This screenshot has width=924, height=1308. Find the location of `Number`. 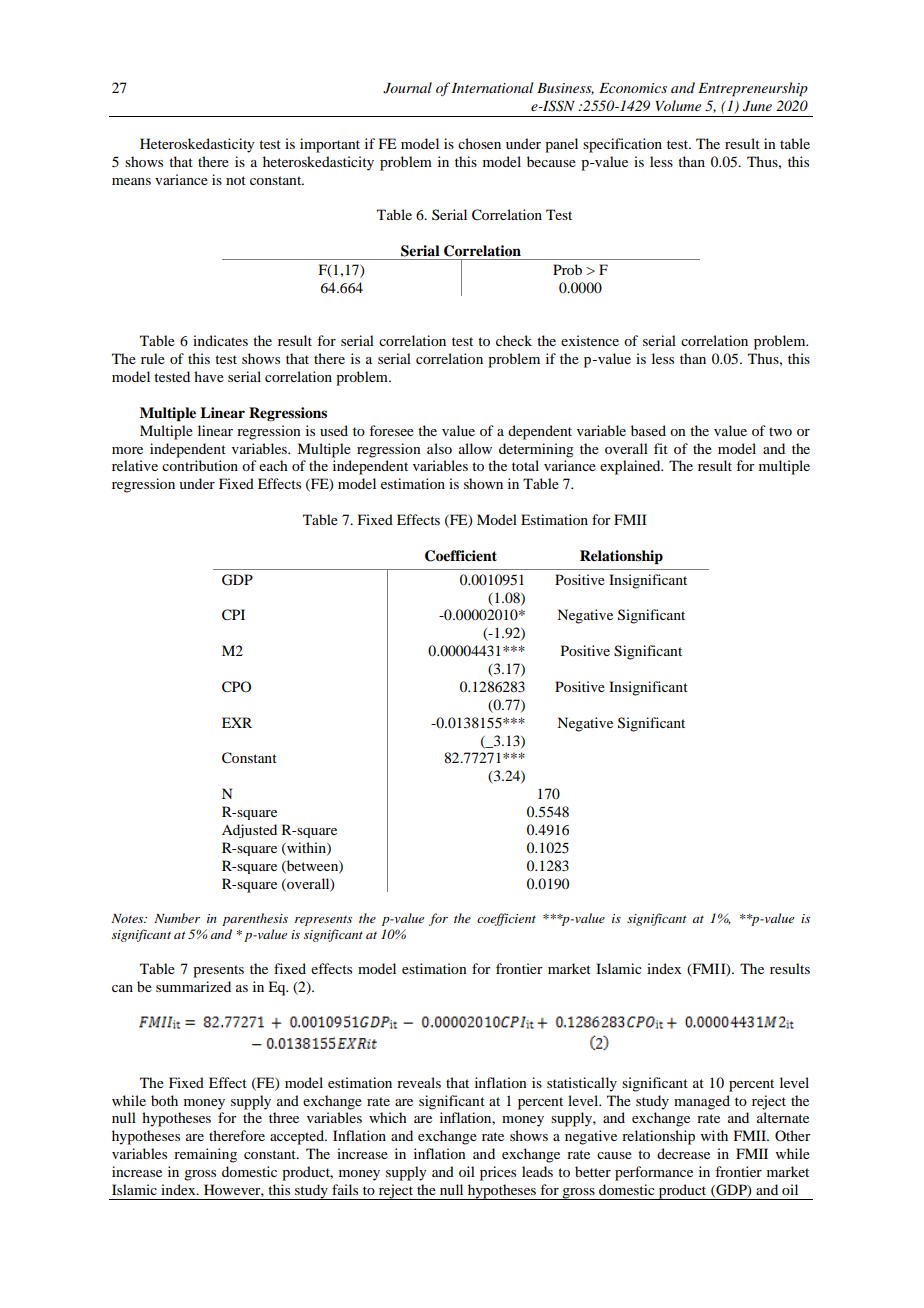

Number is located at coordinates (177, 918).
